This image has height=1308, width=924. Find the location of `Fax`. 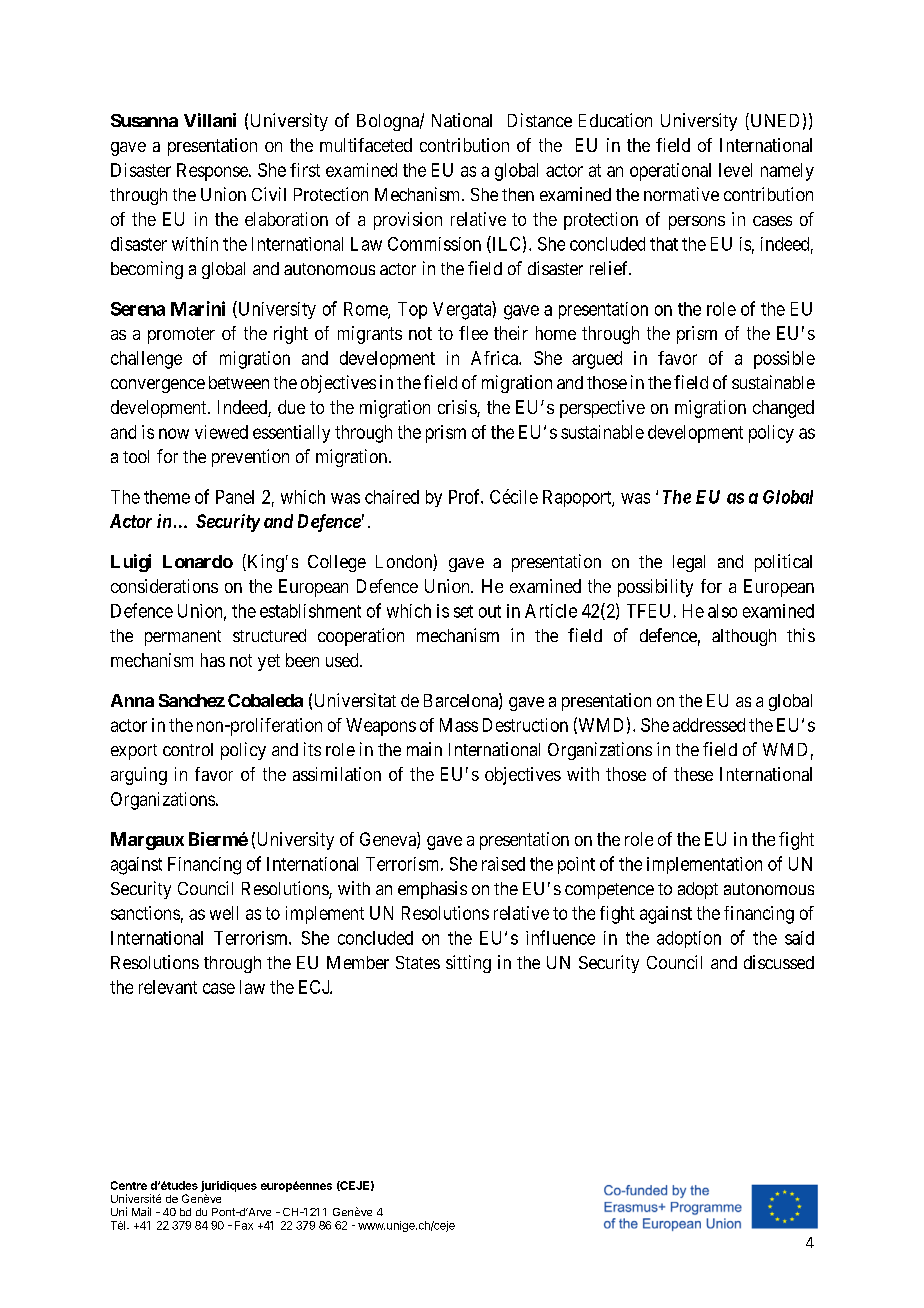

Fax is located at coordinates (244, 1225).
